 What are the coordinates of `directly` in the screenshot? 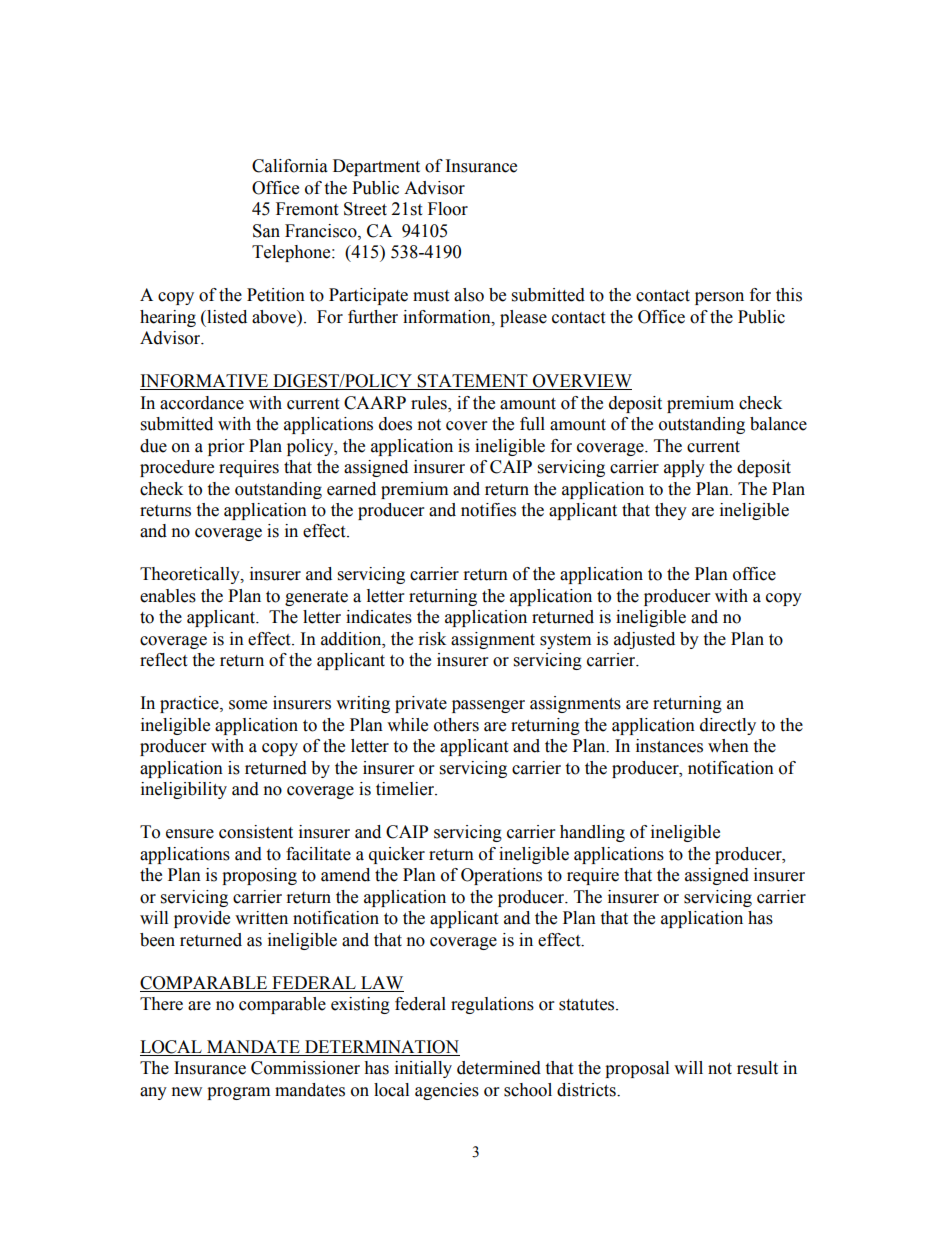 It's located at (728, 726).
